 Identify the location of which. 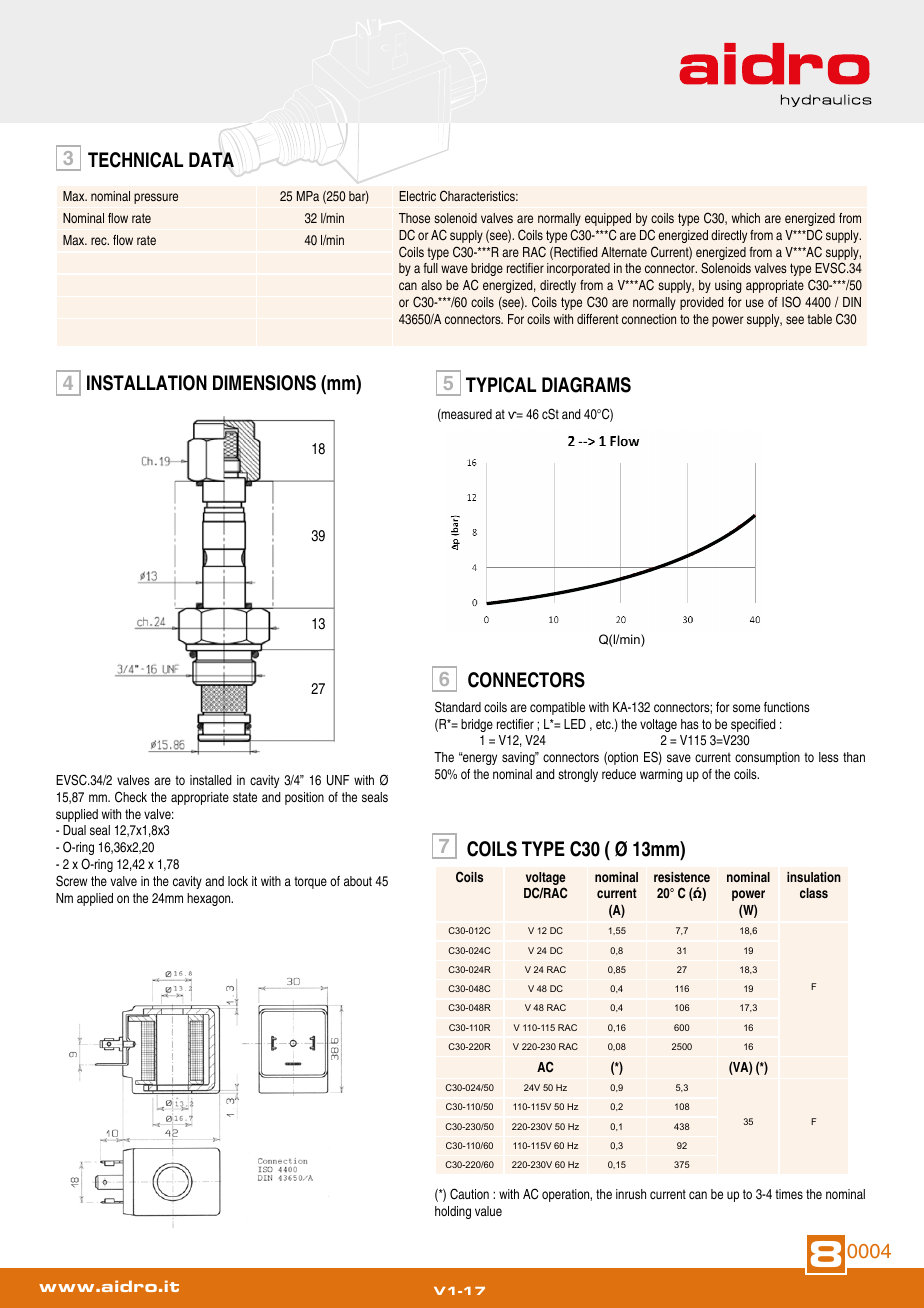
(746, 218).
